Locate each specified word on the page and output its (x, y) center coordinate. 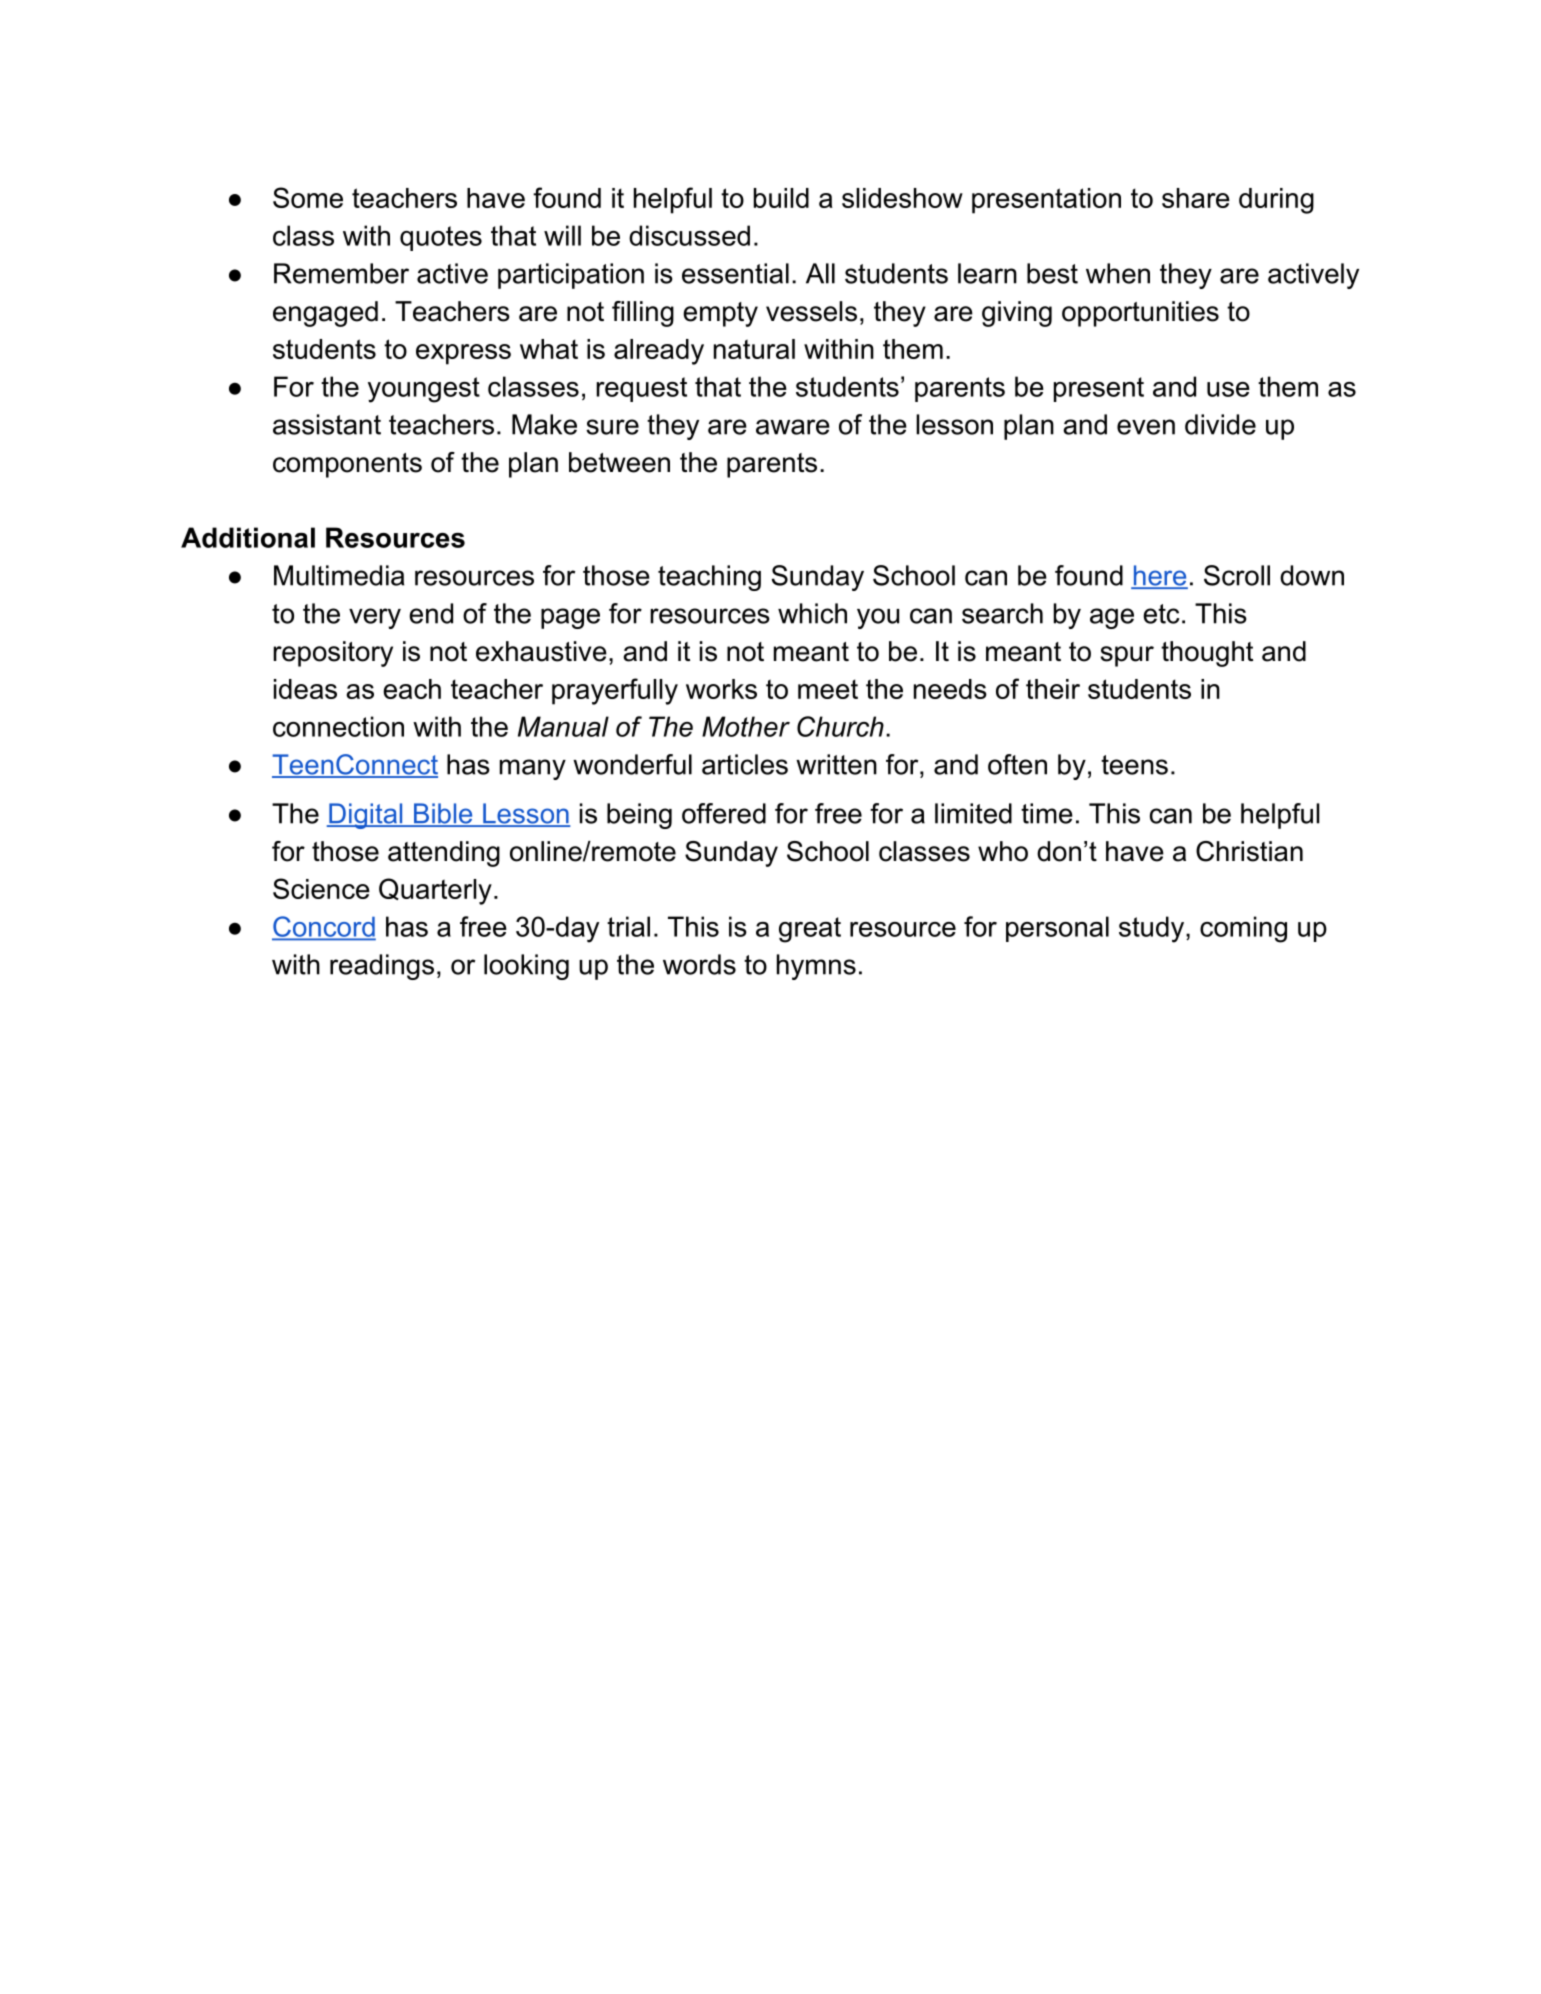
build (781, 198)
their (1053, 689)
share (1196, 198)
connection (338, 726)
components (347, 465)
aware (793, 427)
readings (382, 967)
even (1146, 427)
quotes (441, 238)
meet (828, 689)
